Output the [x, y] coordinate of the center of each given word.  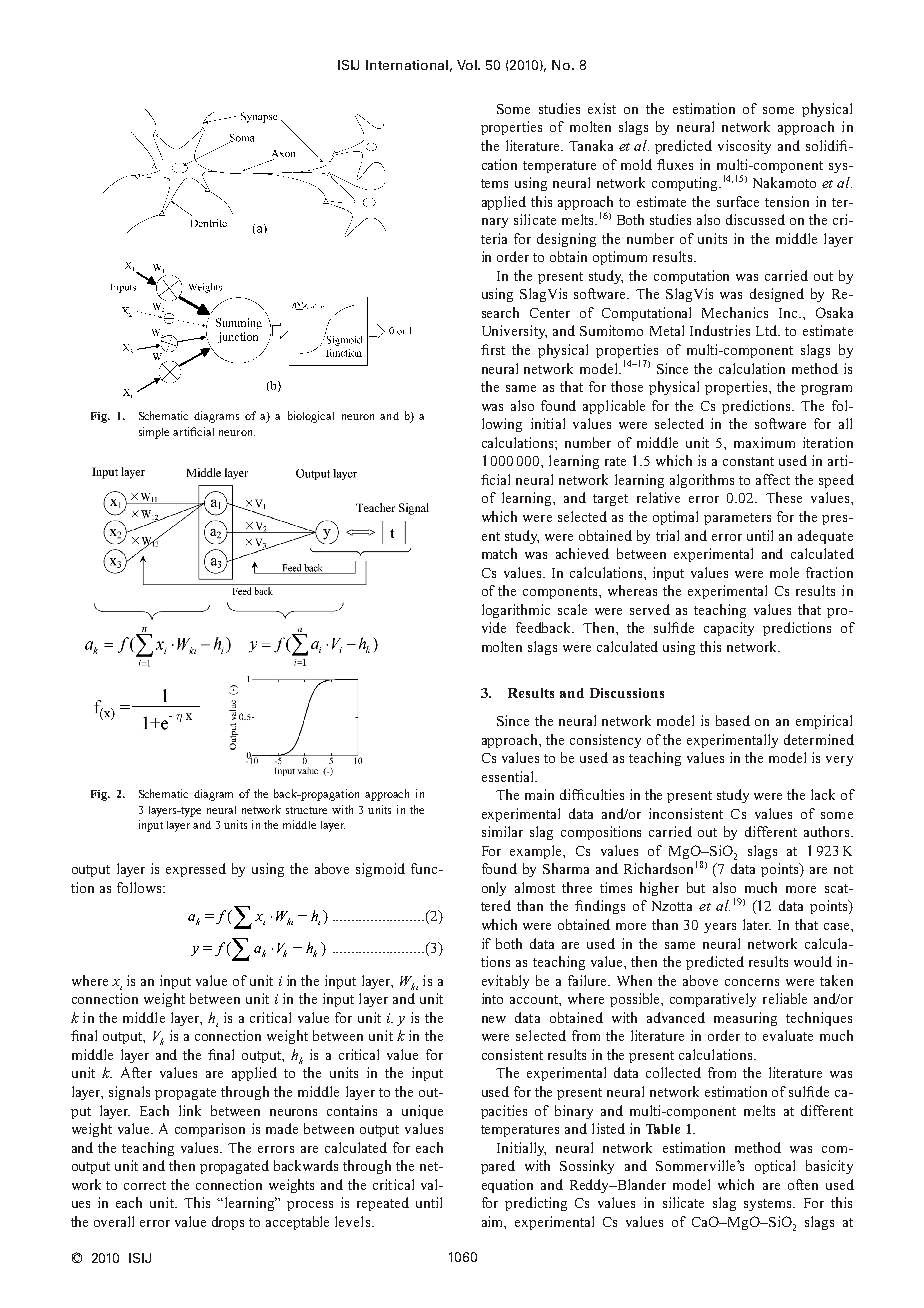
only [494, 889]
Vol [468, 65]
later [757, 924]
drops [228, 1223]
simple [154, 433]
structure [306, 810]
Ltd [767, 330]
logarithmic [516, 611]
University [514, 332]
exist [602, 108]
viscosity [744, 147]
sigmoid [380, 870]
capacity [729, 629]
